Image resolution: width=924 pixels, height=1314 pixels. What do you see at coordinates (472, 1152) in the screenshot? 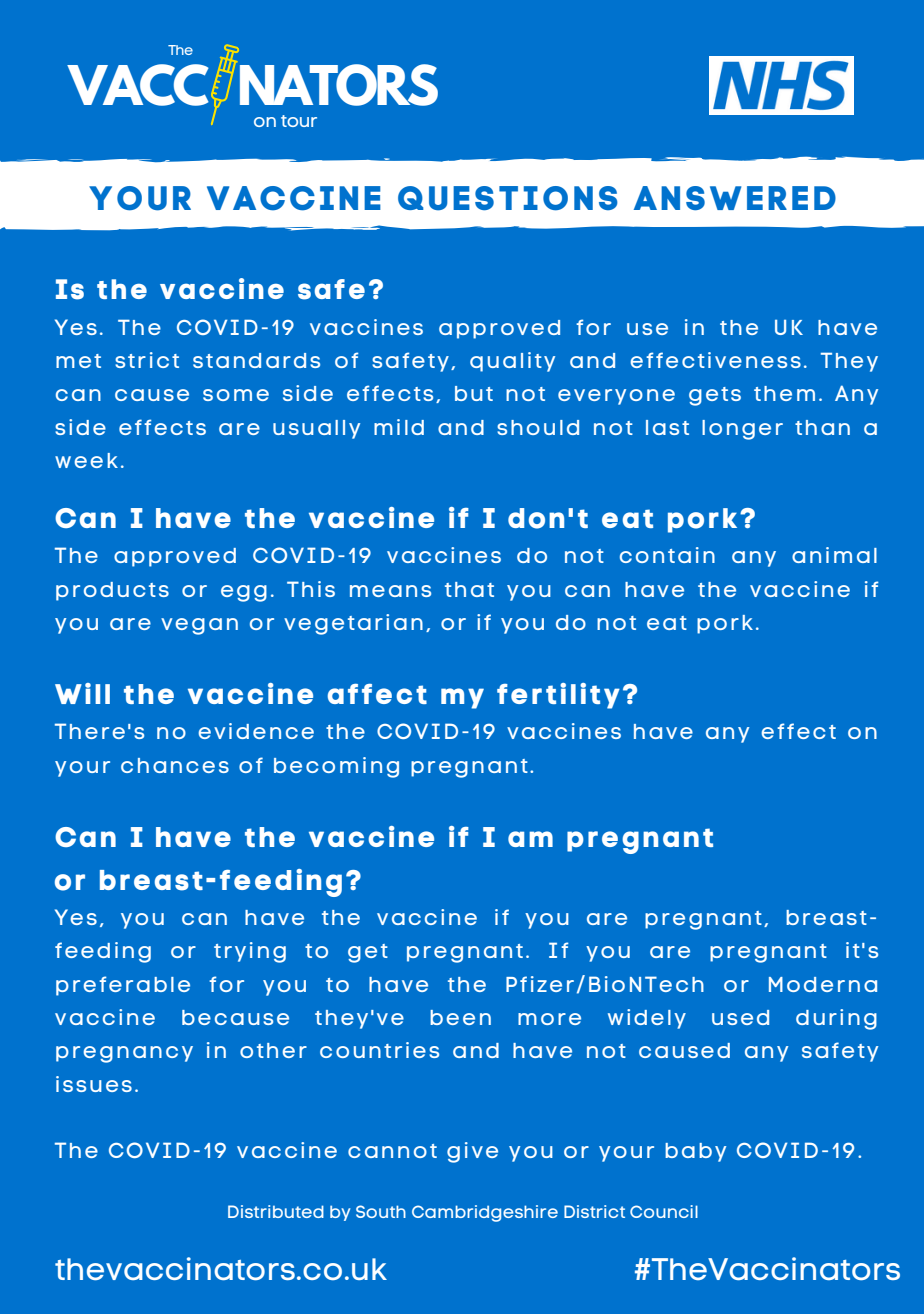
I see `give` at bounding box center [472, 1152].
